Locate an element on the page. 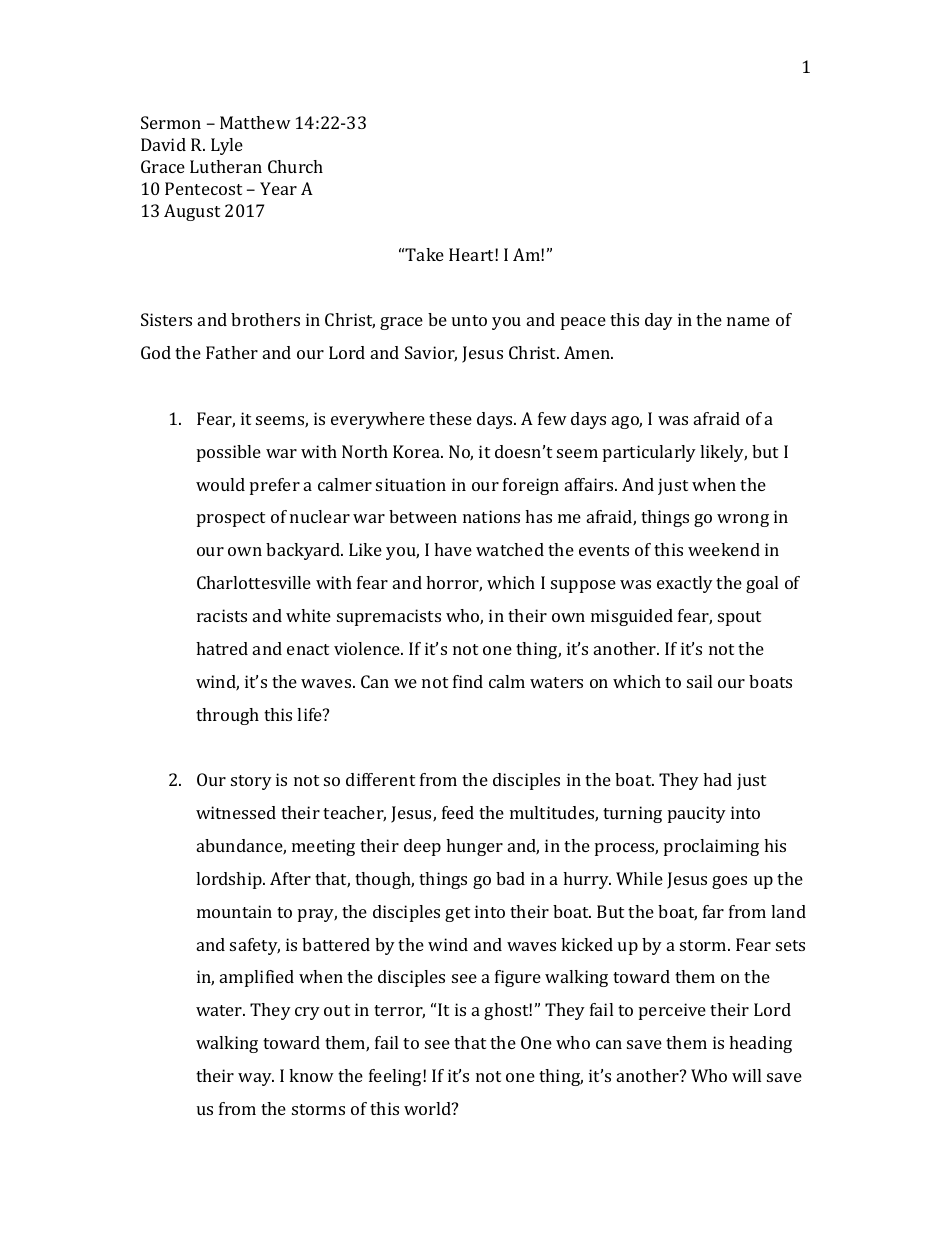  through is located at coordinates (227, 716).
